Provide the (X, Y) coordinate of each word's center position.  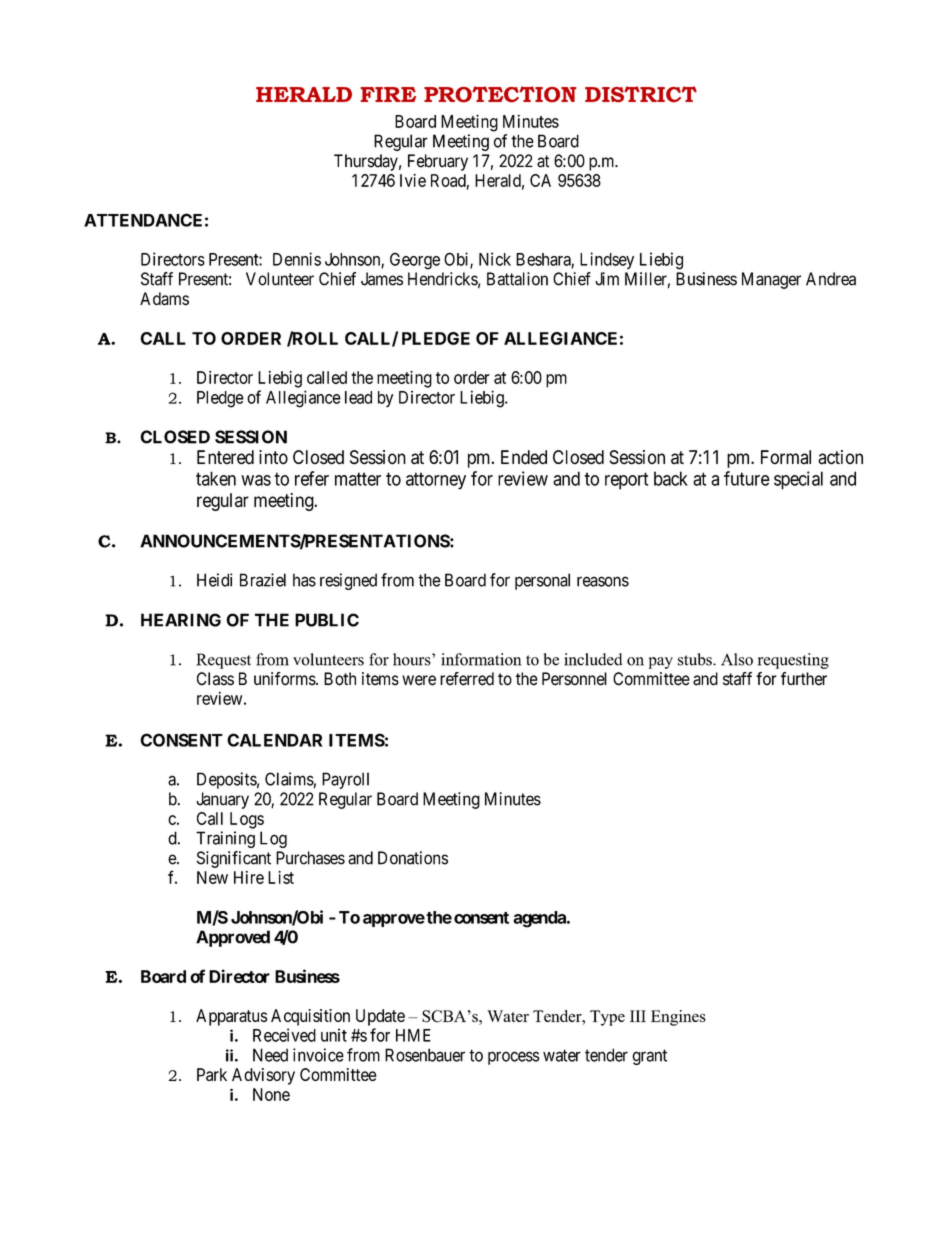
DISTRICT (641, 94)
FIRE (388, 94)
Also (737, 659)
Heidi (214, 580)
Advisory (263, 1076)
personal (542, 581)
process (514, 1058)
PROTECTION (500, 94)
